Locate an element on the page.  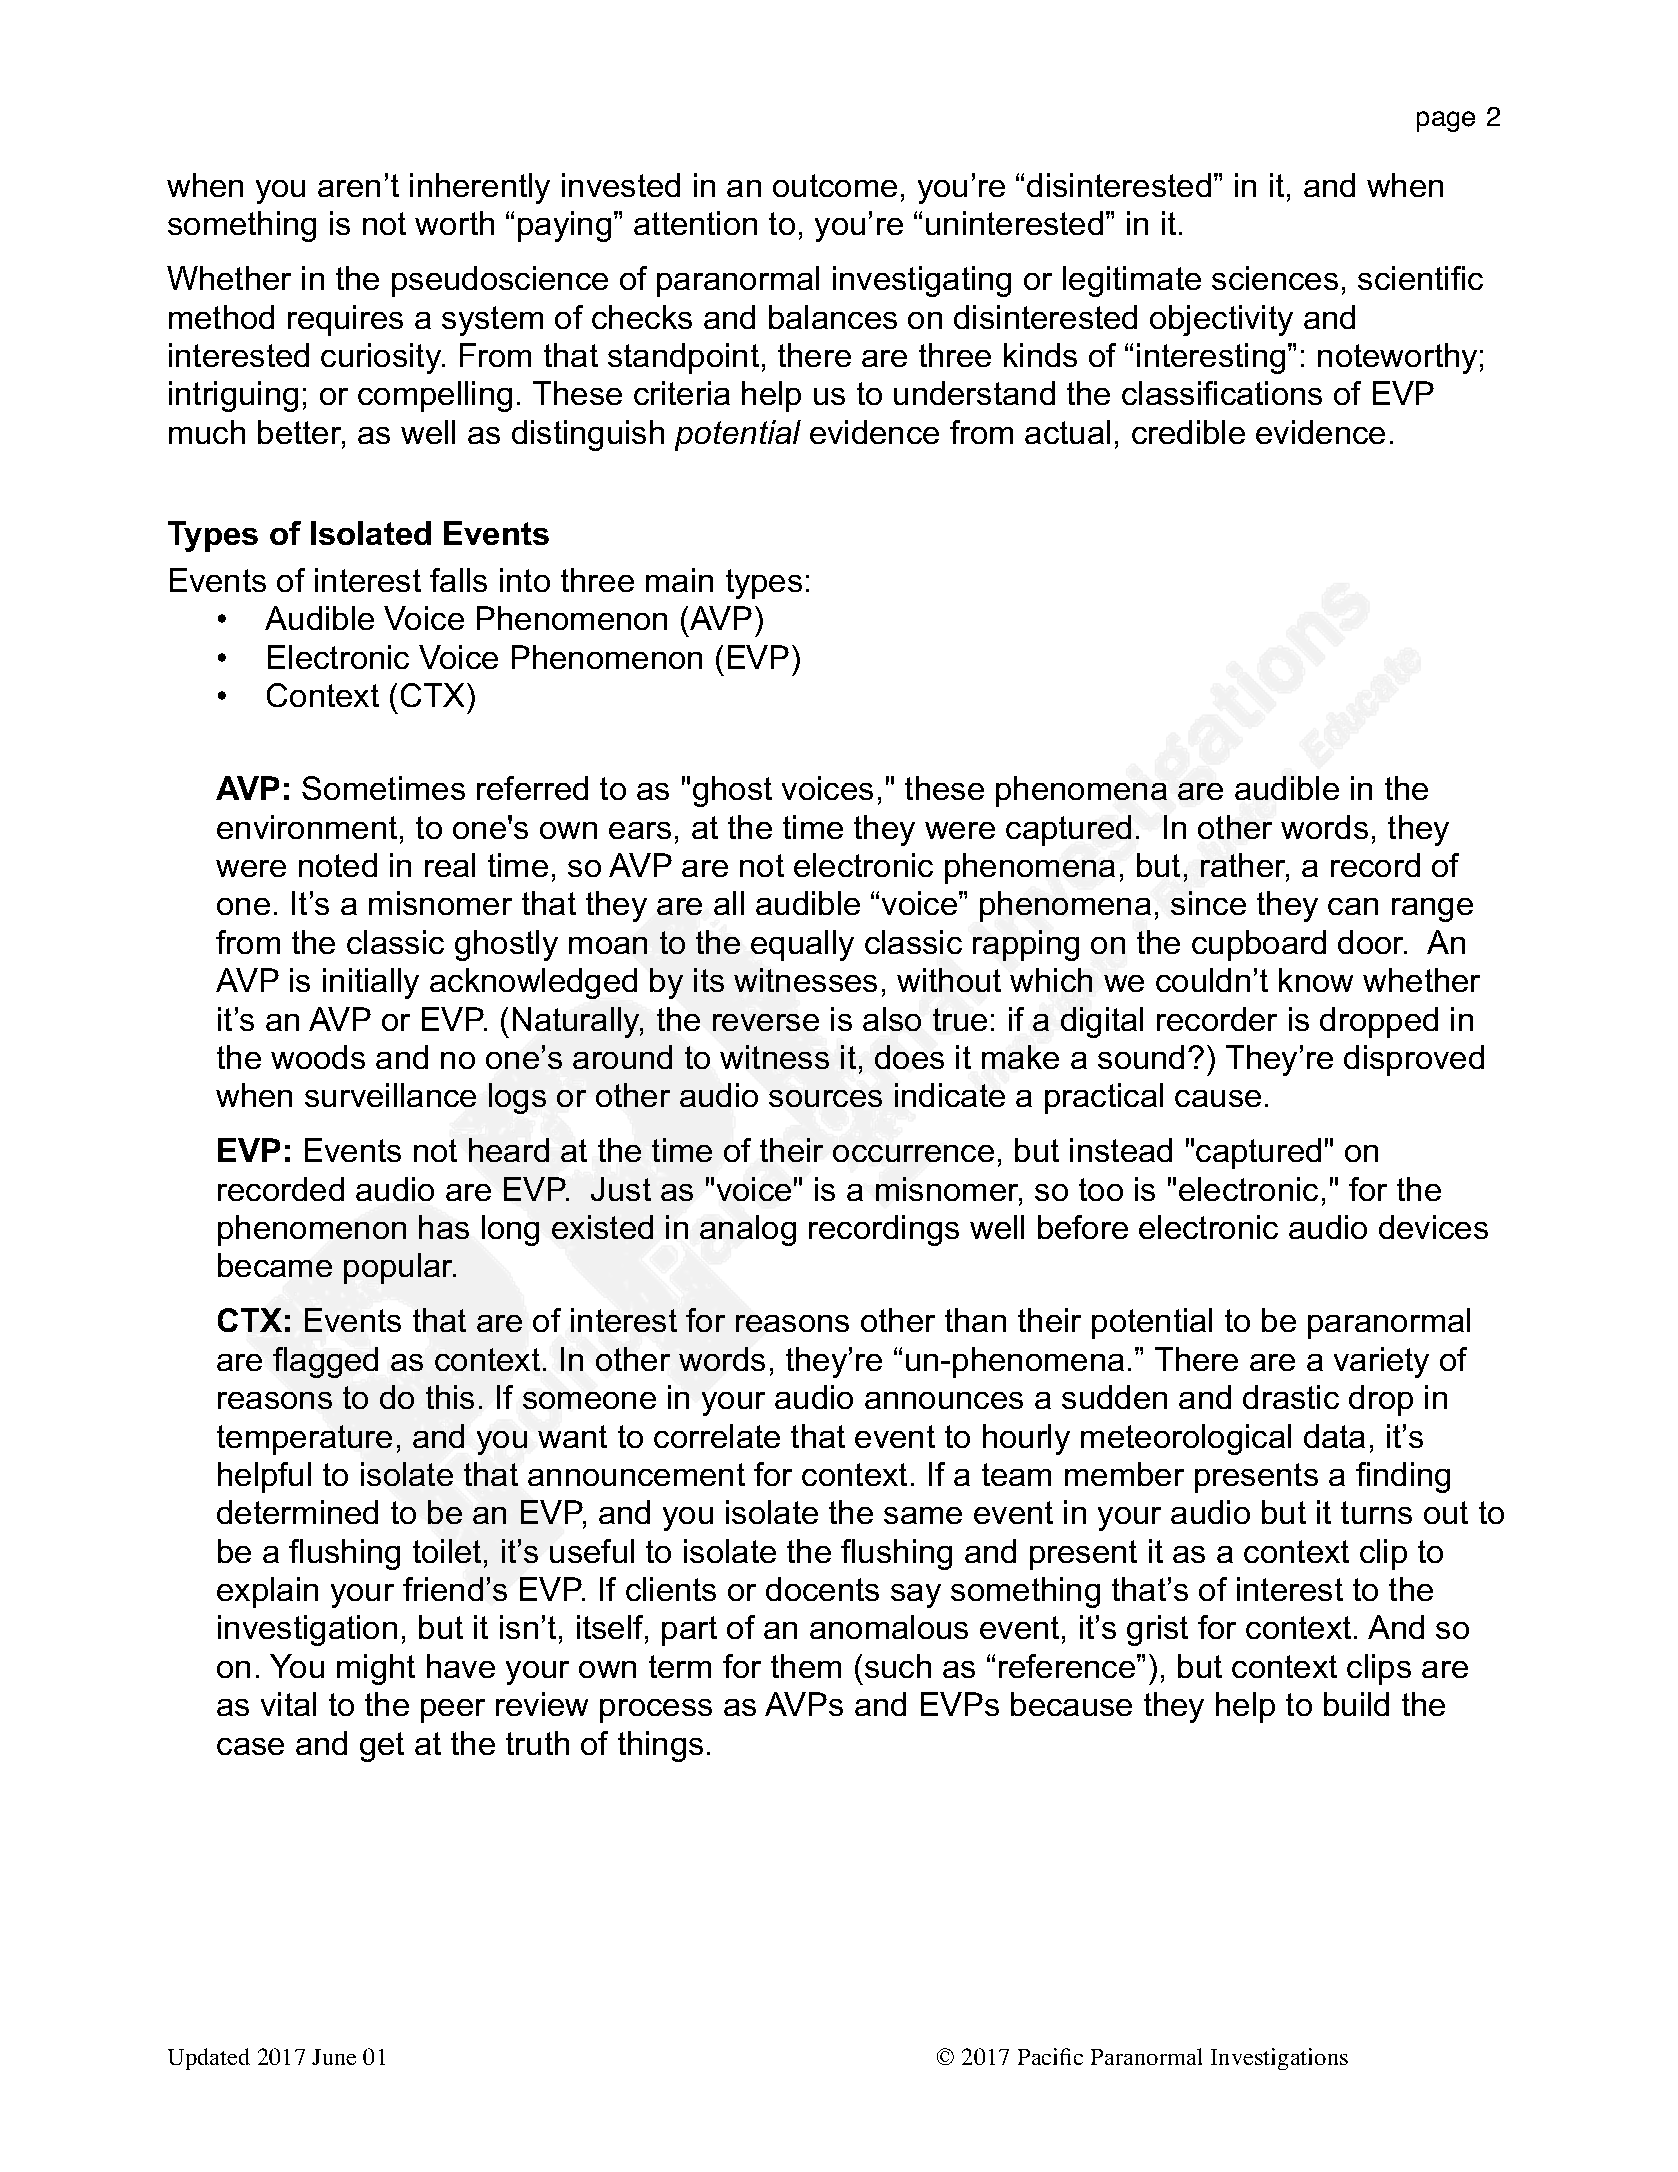
ears is located at coordinates (640, 830).
